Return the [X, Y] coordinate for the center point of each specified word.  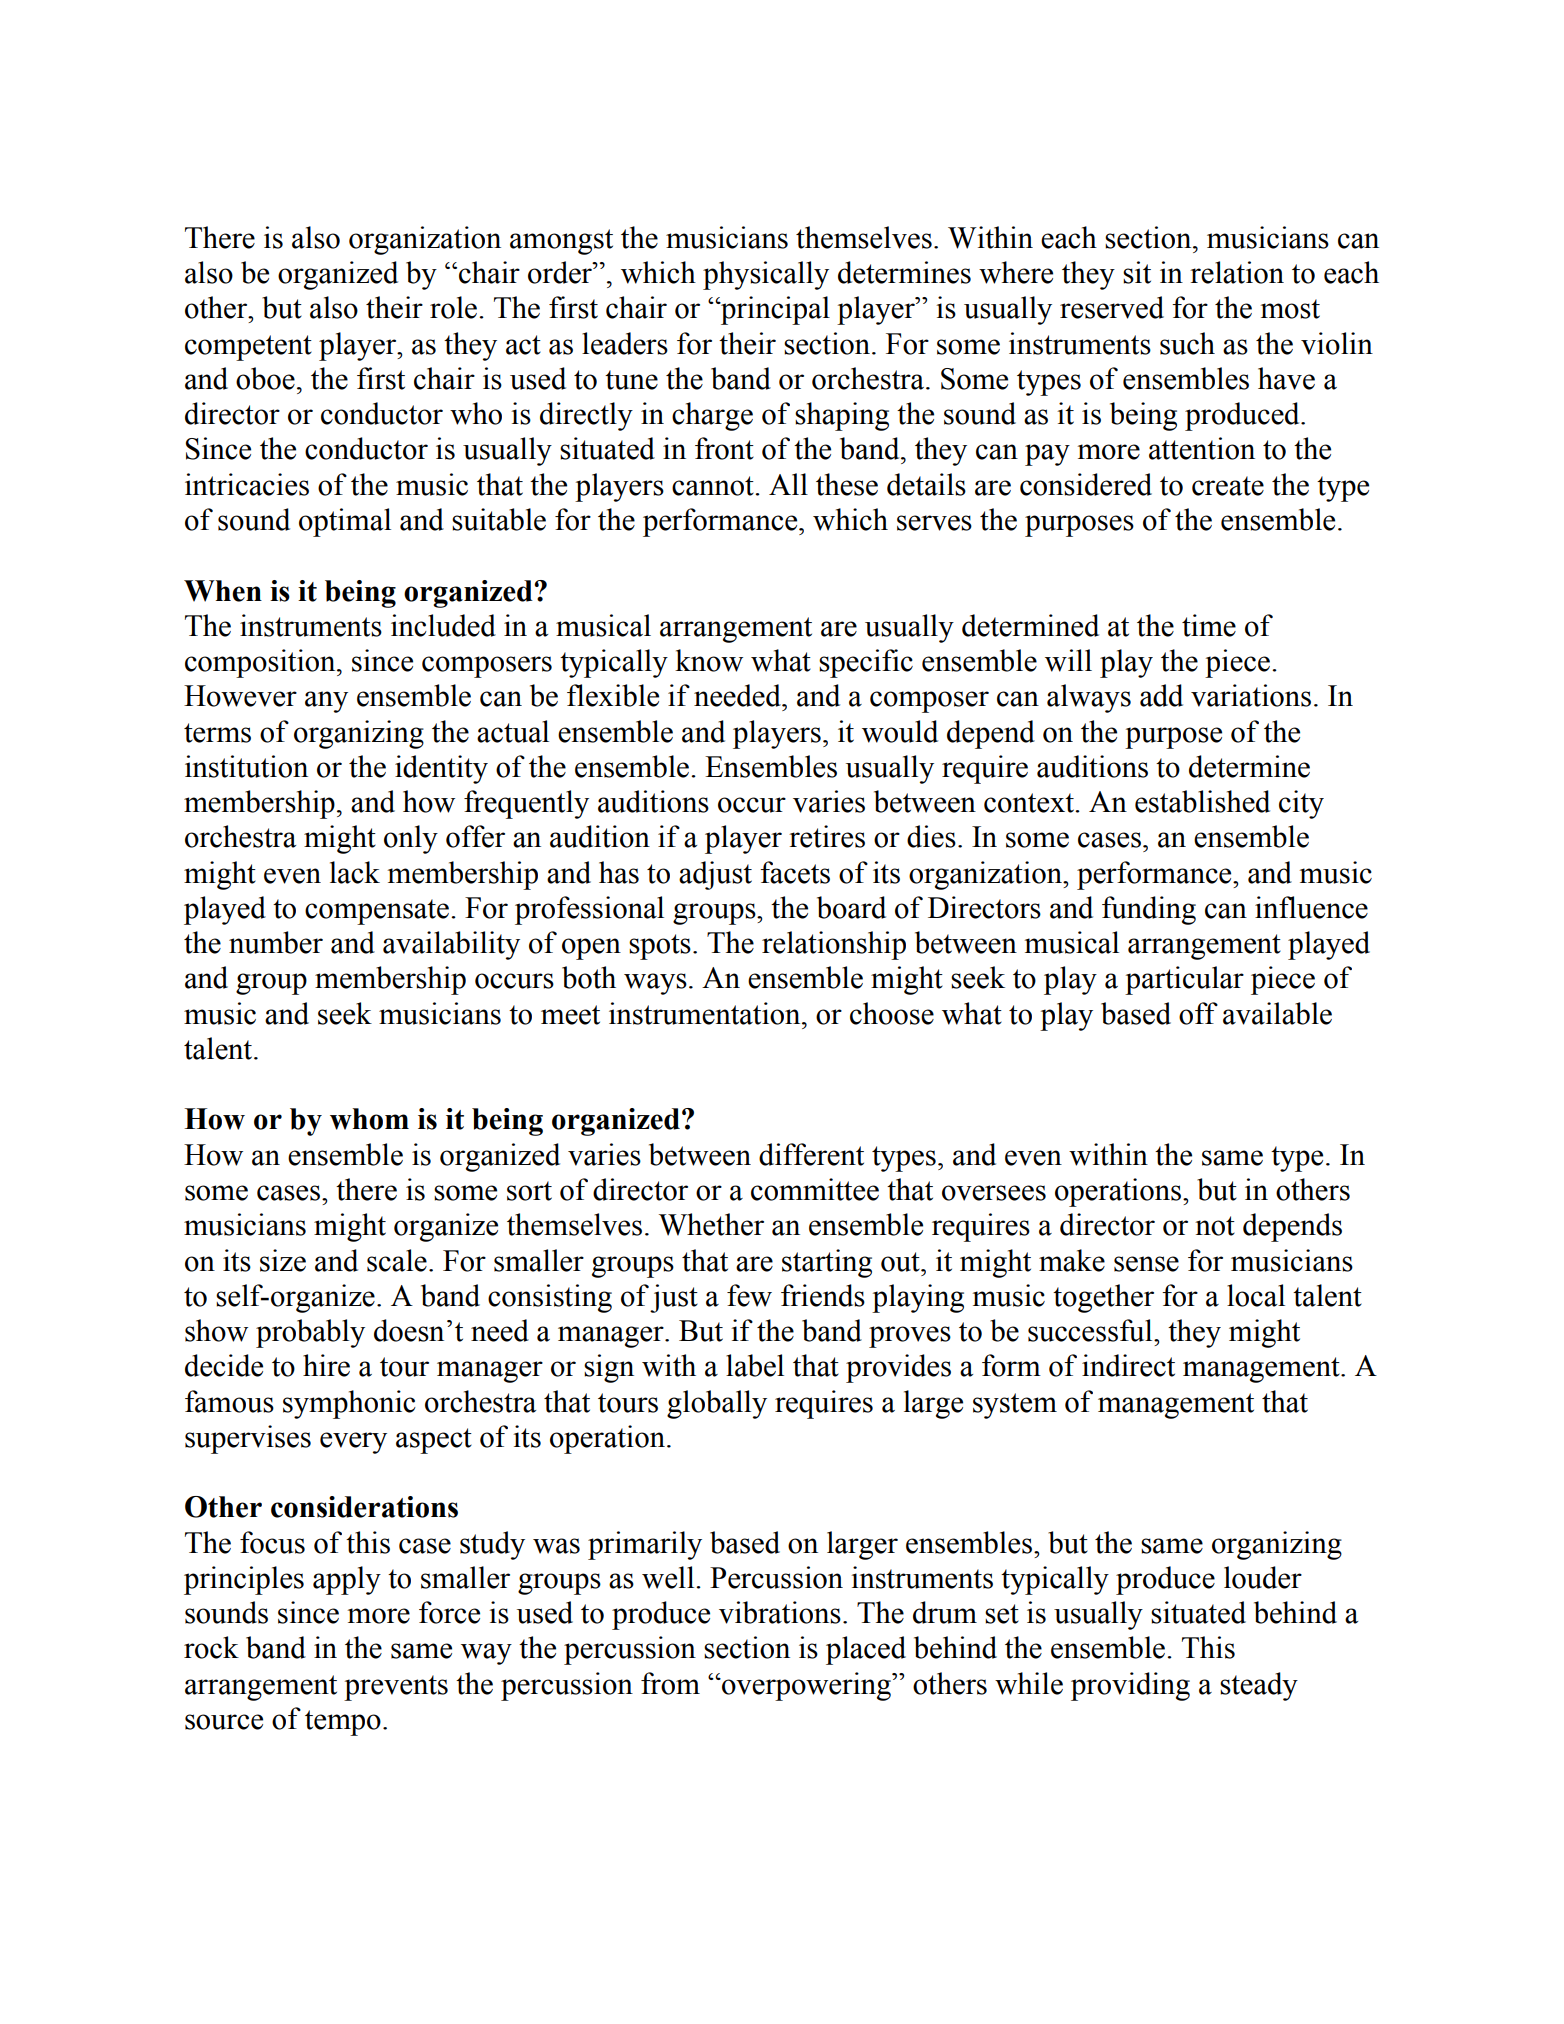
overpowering [807, 1686]
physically [766, 275]
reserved [1112, 307]
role [453, 307]
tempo [343, 1723]
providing [1130, 1686]
